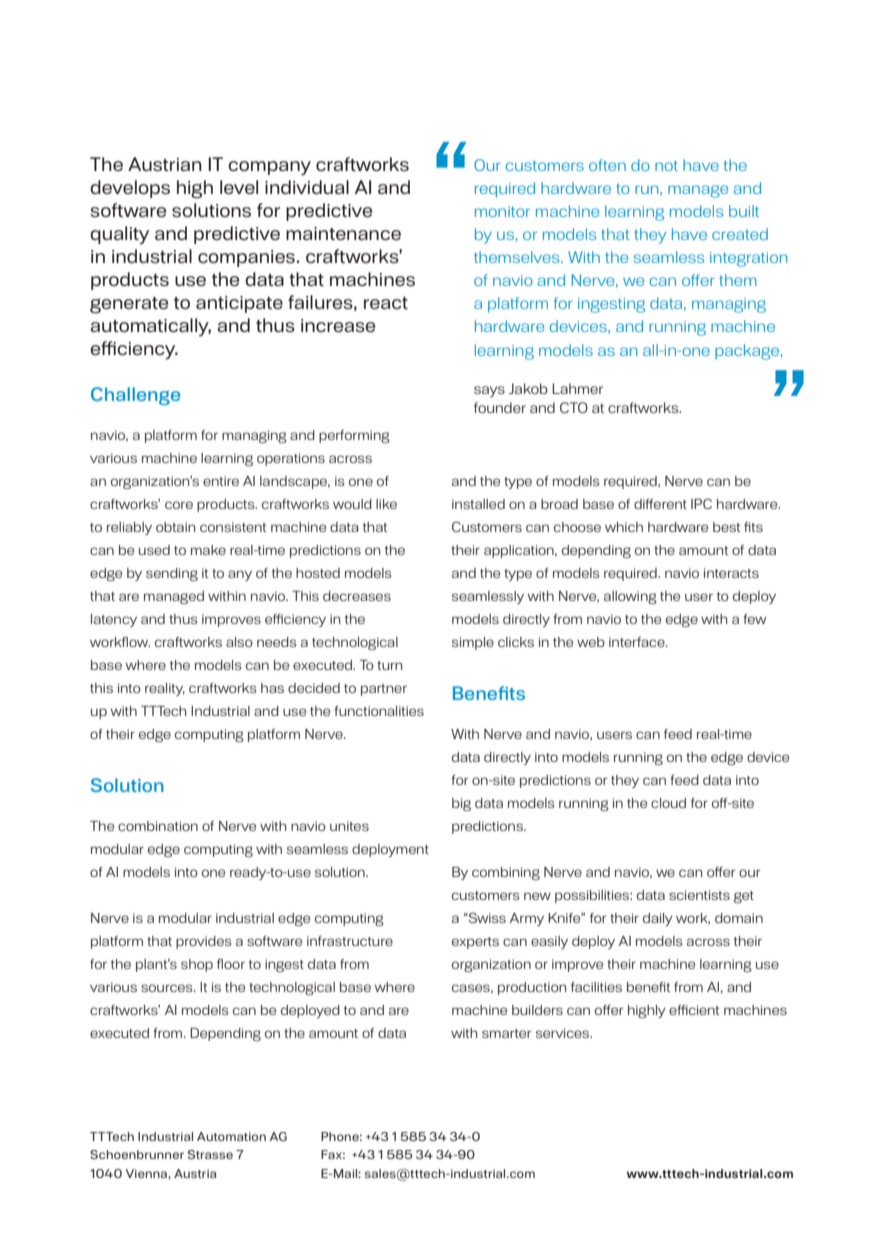  Describe the element at coordinates (478, 504) in the screenshot. I see `installed` at that location.
